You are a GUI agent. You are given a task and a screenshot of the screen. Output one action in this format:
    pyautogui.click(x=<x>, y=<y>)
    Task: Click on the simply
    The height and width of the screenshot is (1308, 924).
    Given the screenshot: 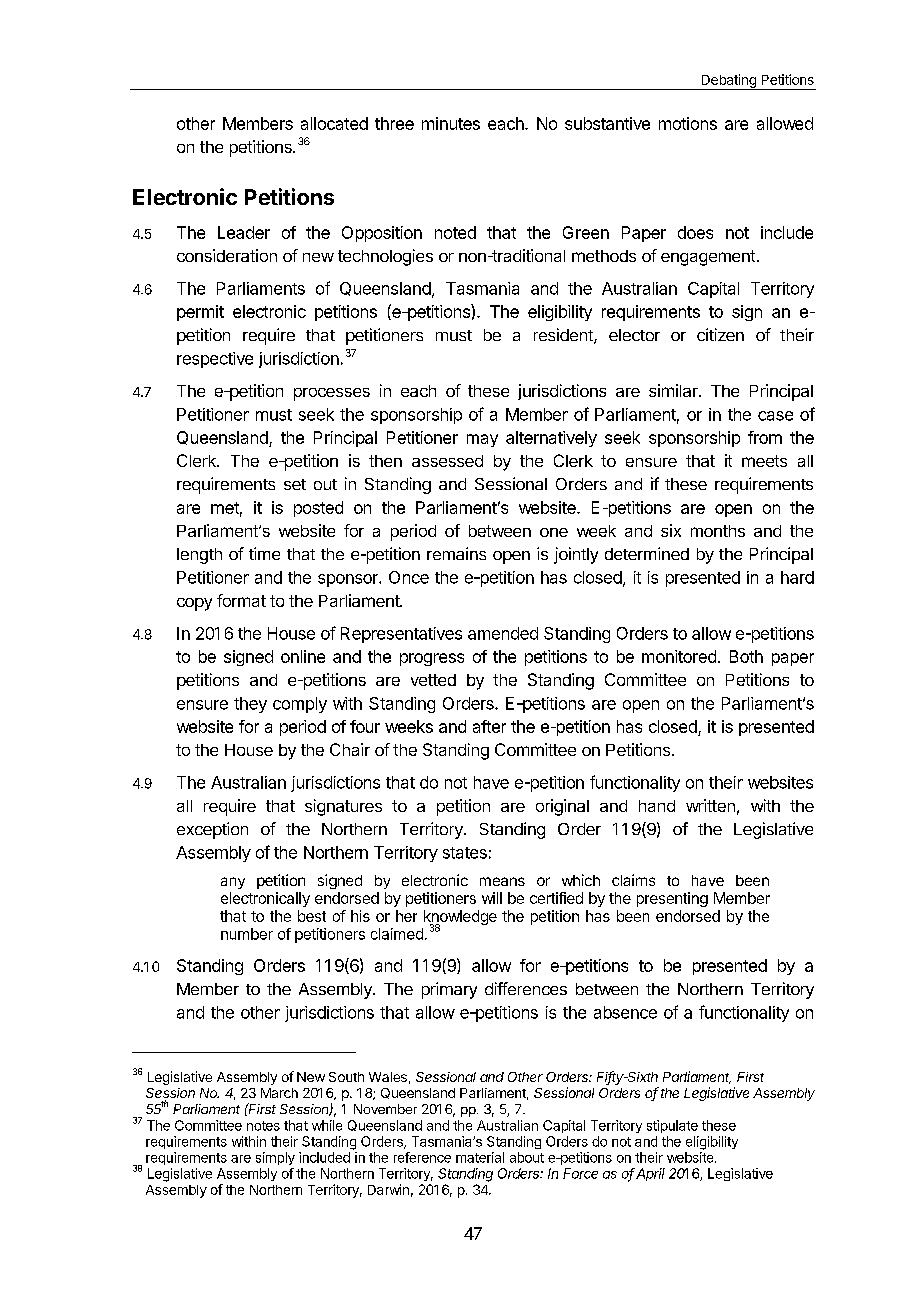 What is the action you would take?
    pyautogui.click(x=275, y=1158)
